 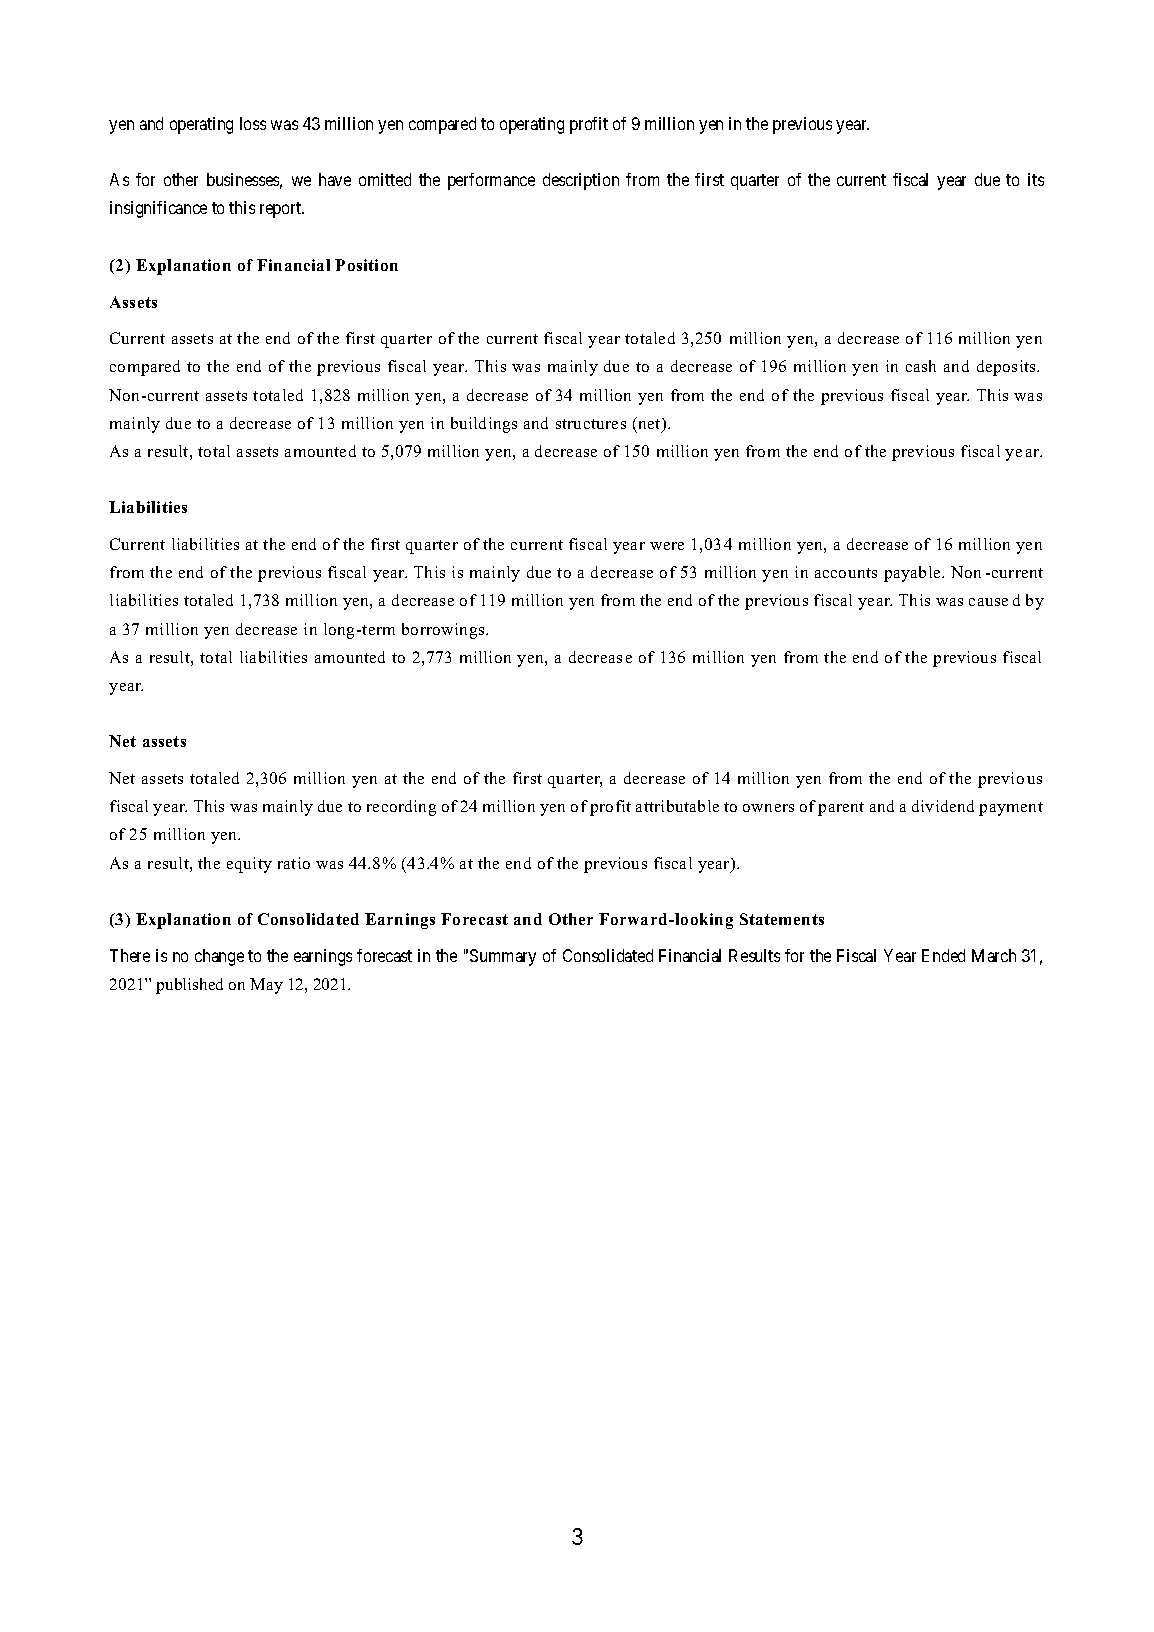 What do you see at coordinates (503, 957) in the document?
I see `Summary` at bounding box center [503, 957].
